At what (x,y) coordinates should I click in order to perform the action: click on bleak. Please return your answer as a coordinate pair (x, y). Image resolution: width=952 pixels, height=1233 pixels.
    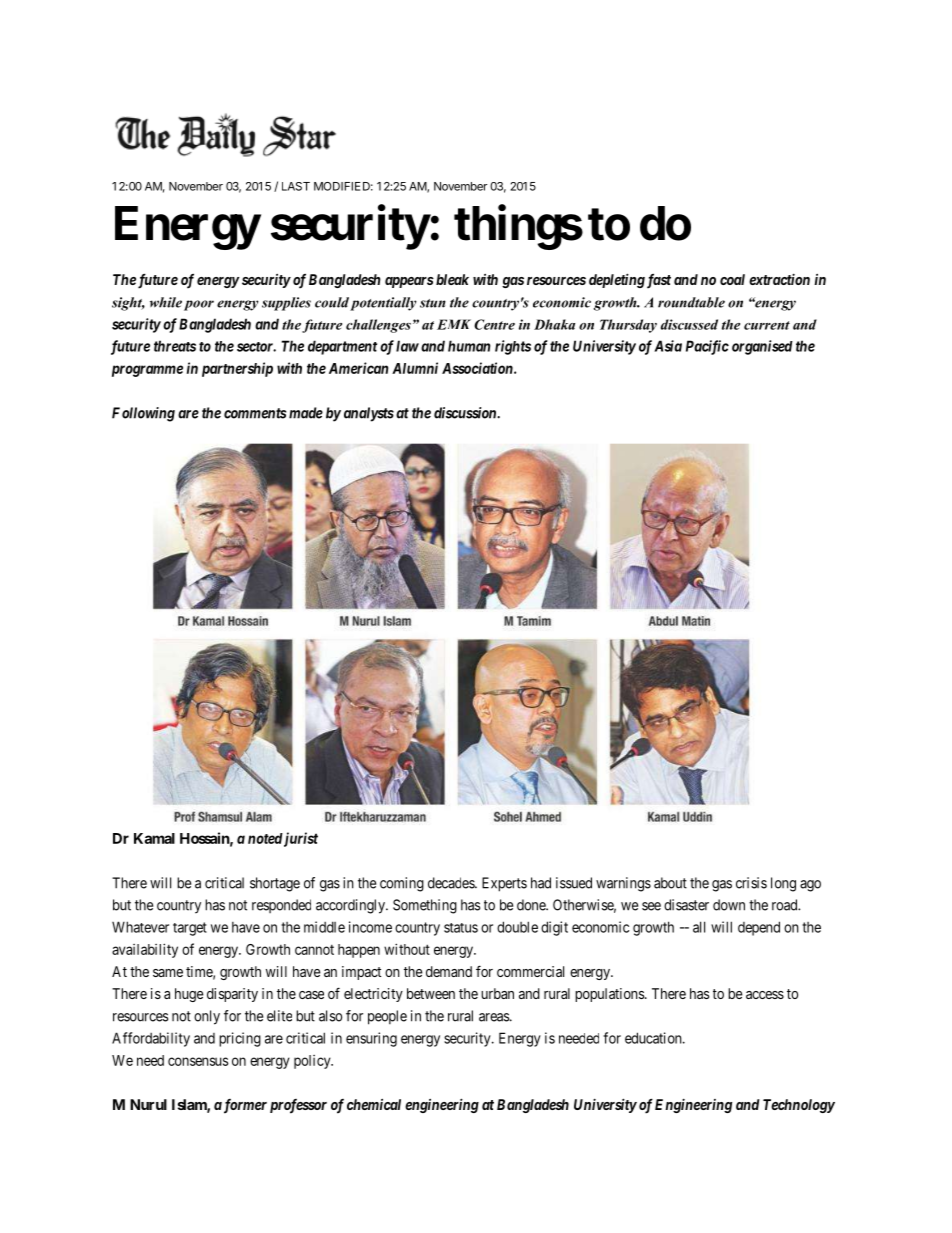
    Looking at the image, I should click on (451, 279).
